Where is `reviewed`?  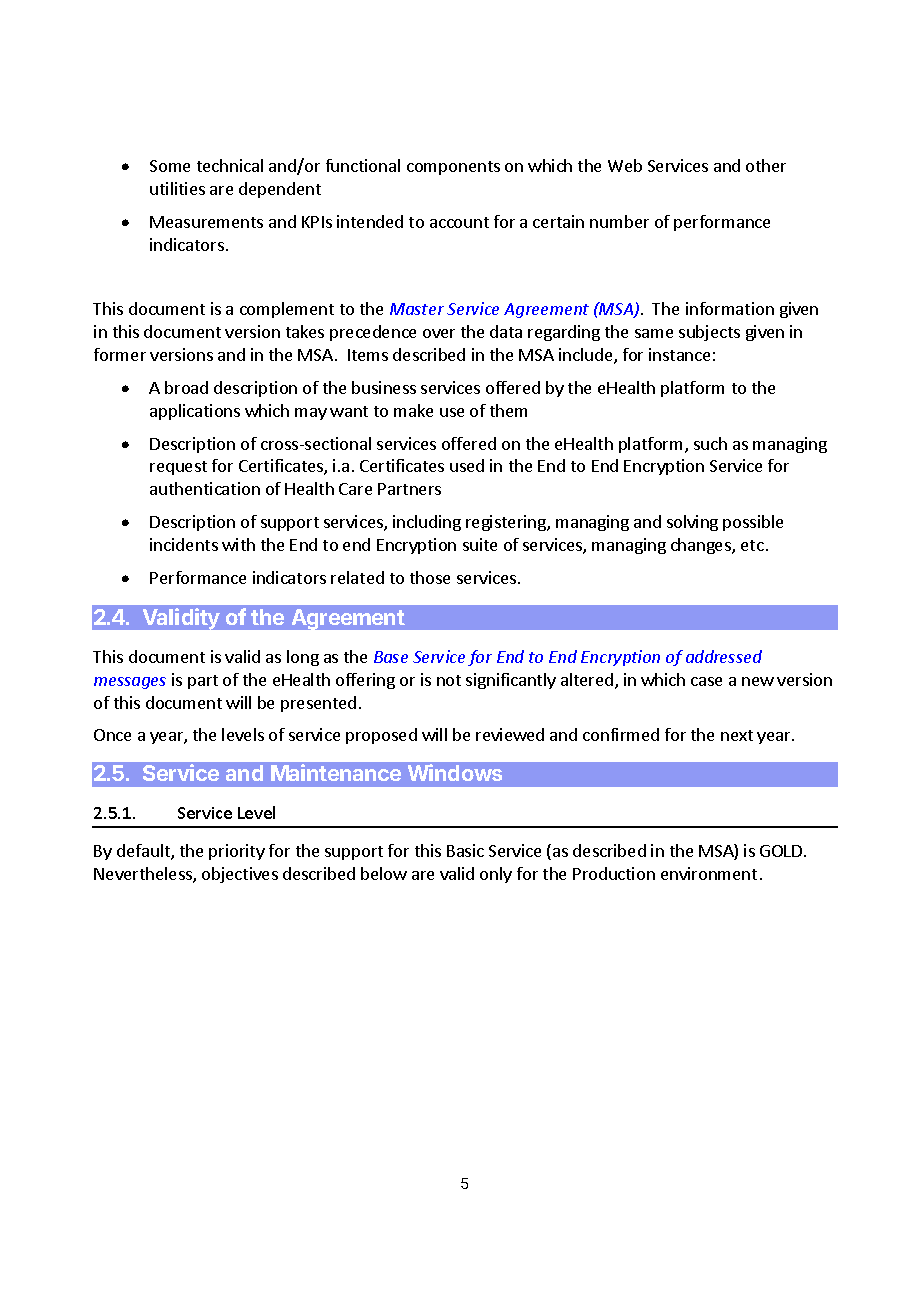 reviewed is located at coordinates (510, 734).
